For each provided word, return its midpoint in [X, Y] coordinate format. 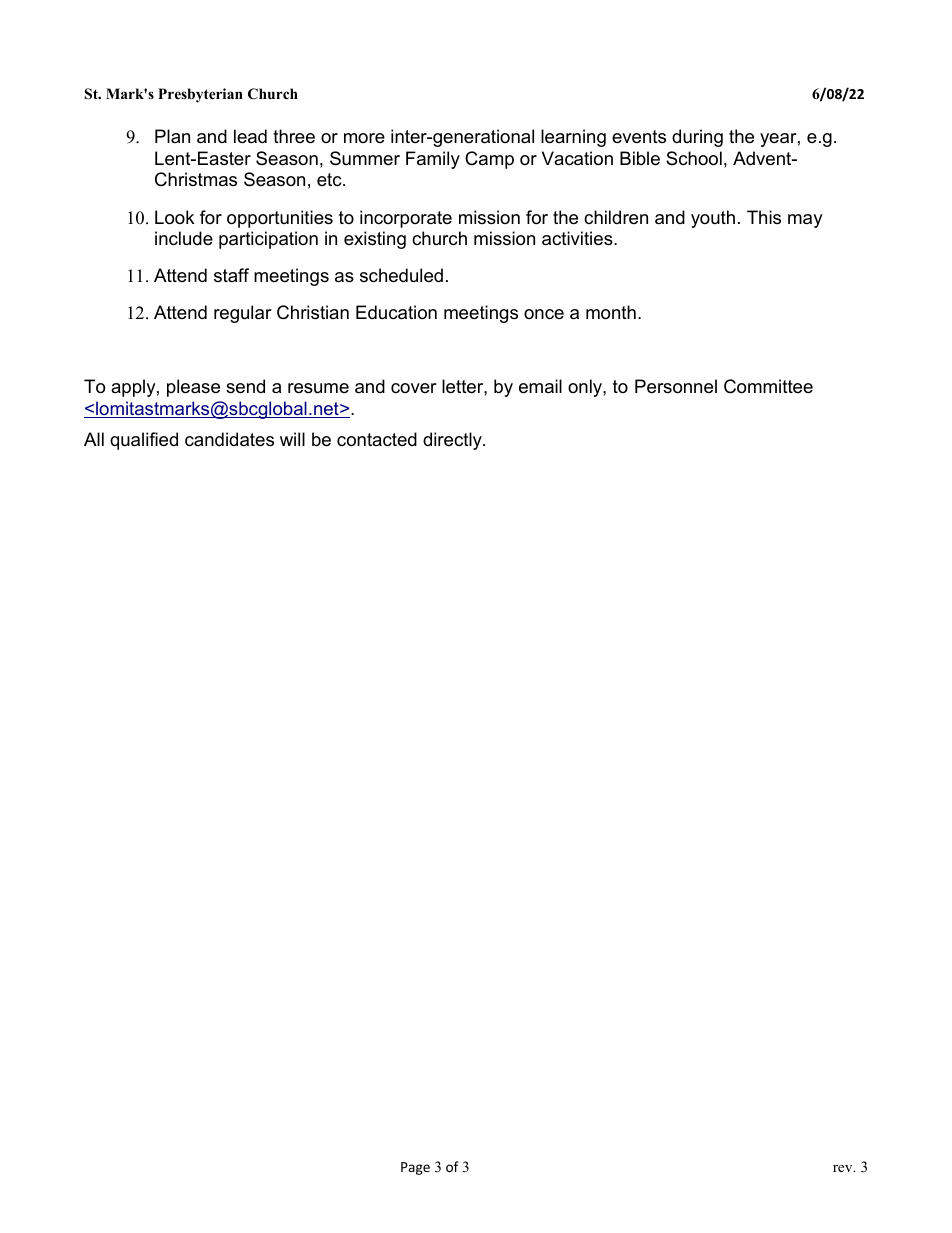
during [697, 138]
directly [453, 441]
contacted [377, 439]
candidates [229, 439]
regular [243, 314]
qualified [144, 441]
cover [414, 388]
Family [433, 160]
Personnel [676, 386]
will [292, 439]
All [94, 439]
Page [415, 1168]
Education [396, 312]
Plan [172, 136]
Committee [768, 386]
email [540, 386]
